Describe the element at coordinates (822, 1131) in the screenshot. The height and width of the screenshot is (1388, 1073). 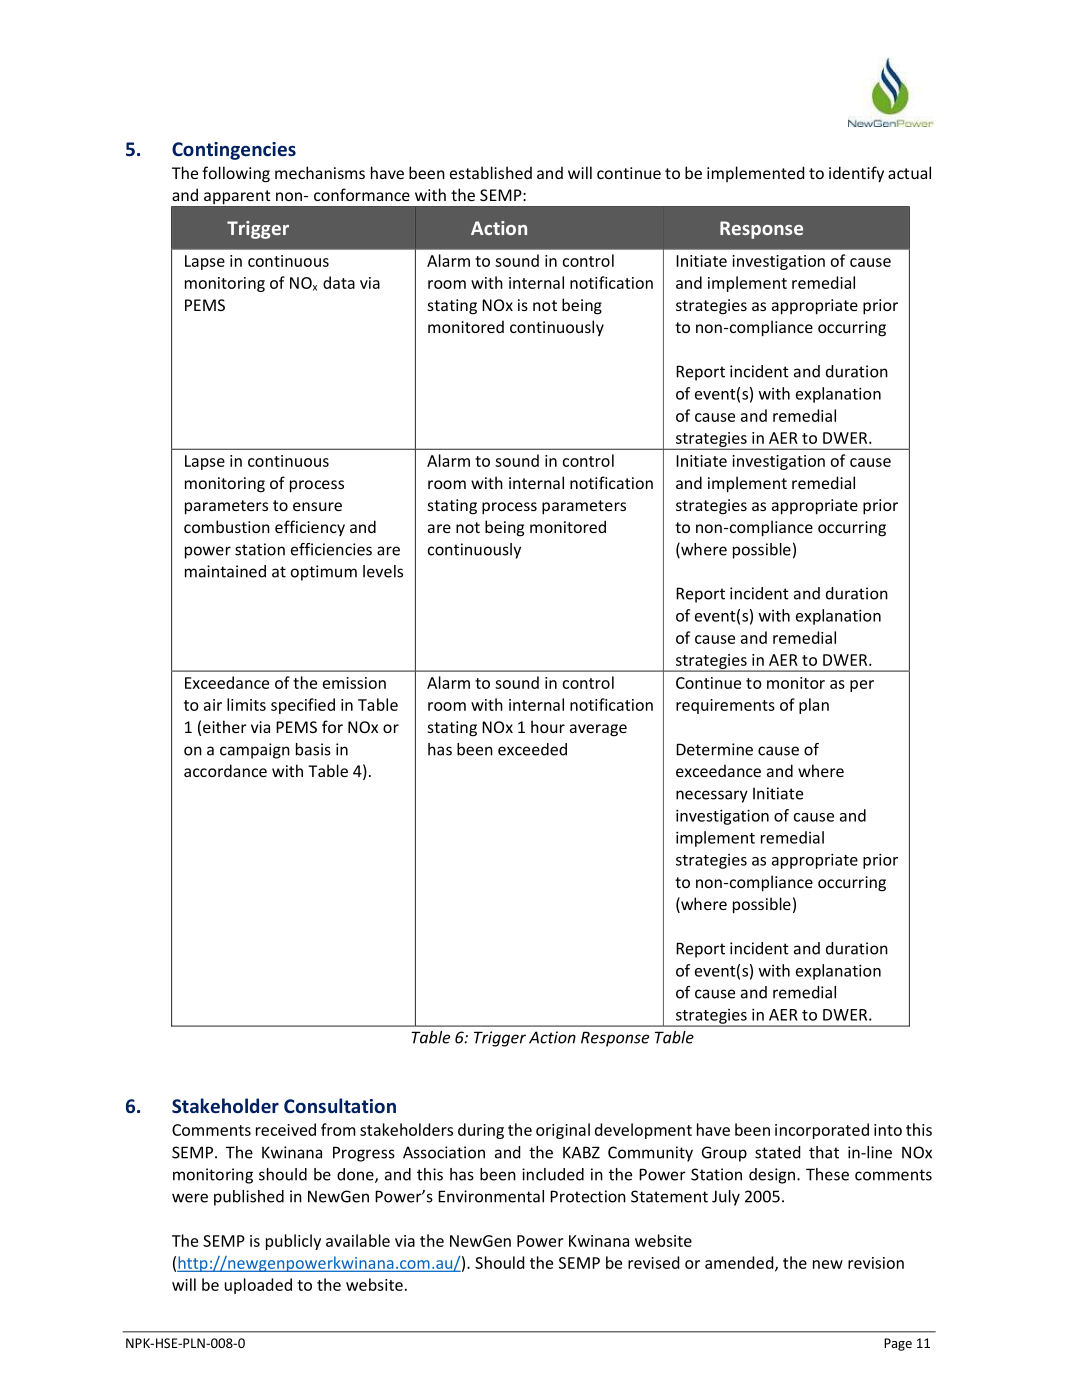
I see `incorporated` at that location.
